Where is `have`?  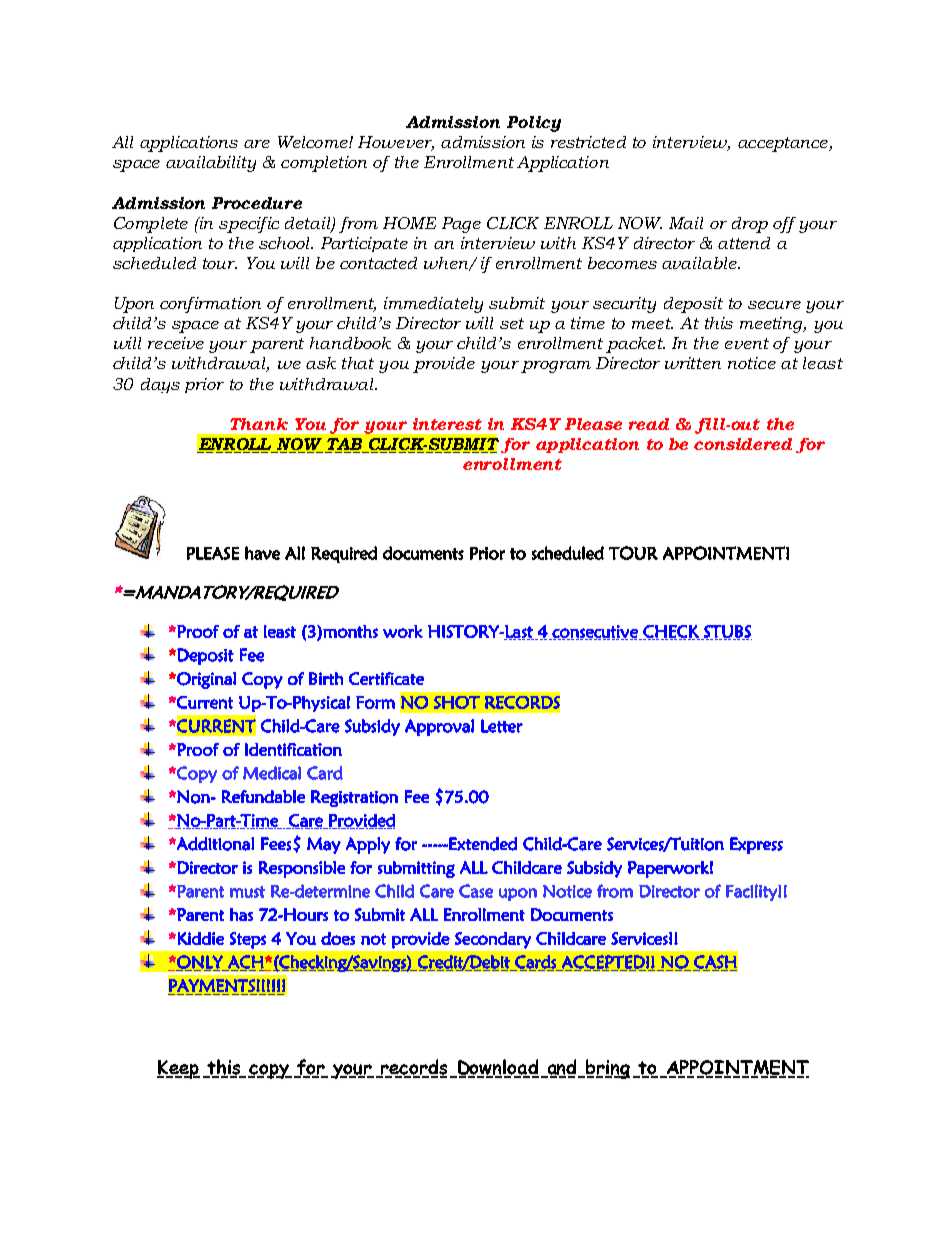 have is located at coordinates (262, 553).
